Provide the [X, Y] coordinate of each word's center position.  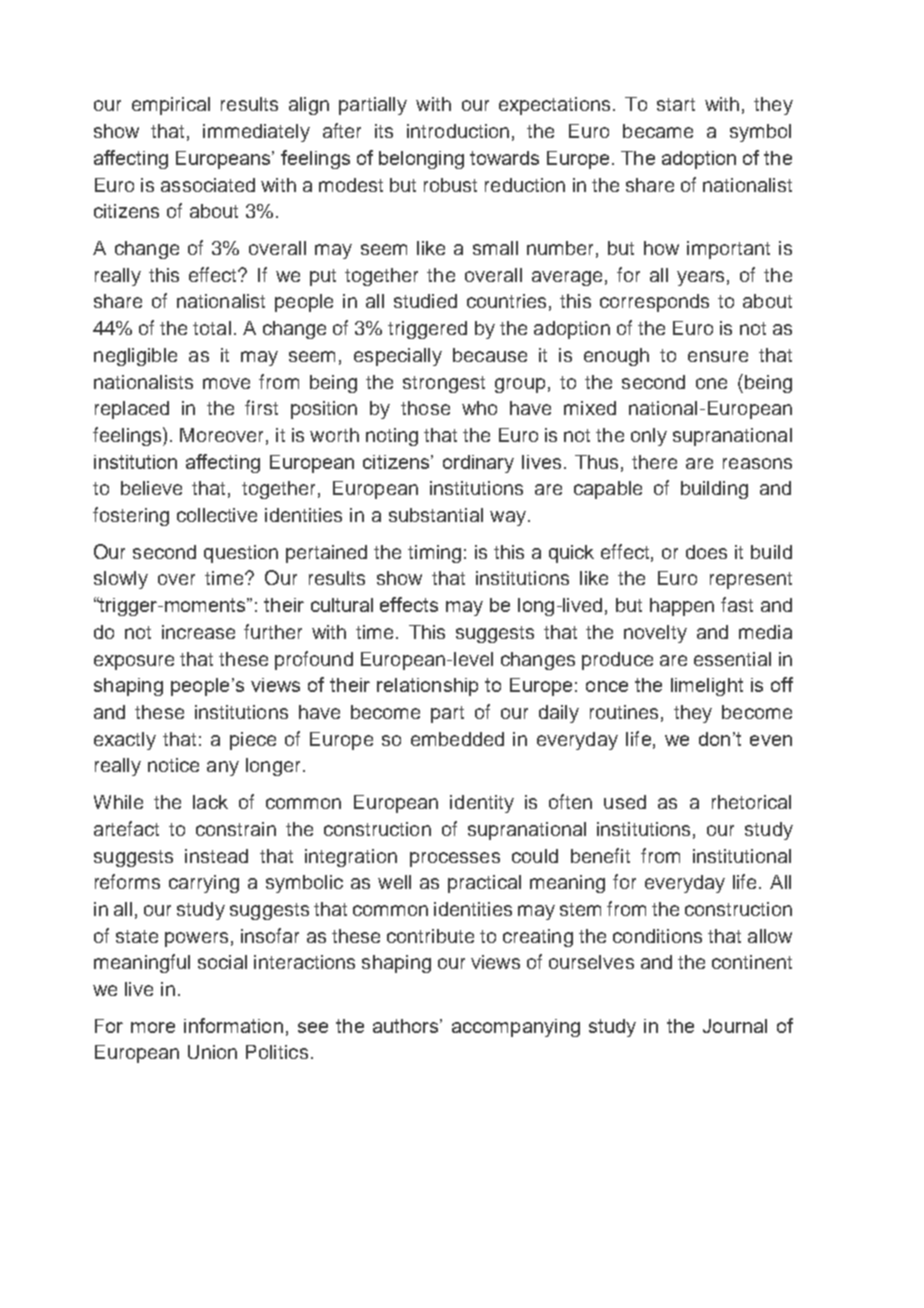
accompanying [516, 1028]
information [233, 1025]
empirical [171, 106]
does [706, 552]
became [658, 131]
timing [434, 554]
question [241, 554]
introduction [458, 131]
